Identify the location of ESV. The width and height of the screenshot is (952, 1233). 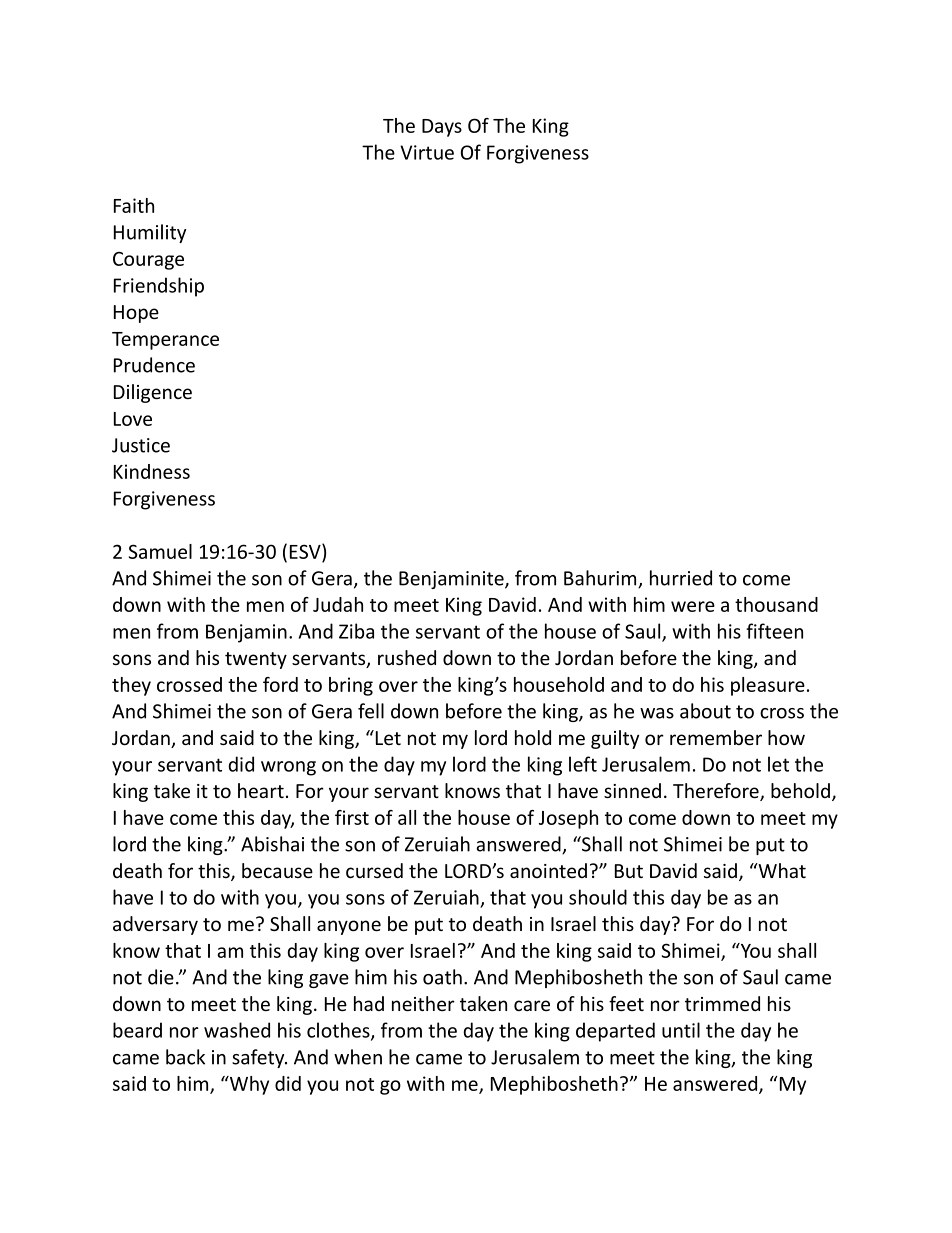
(306, 551).
